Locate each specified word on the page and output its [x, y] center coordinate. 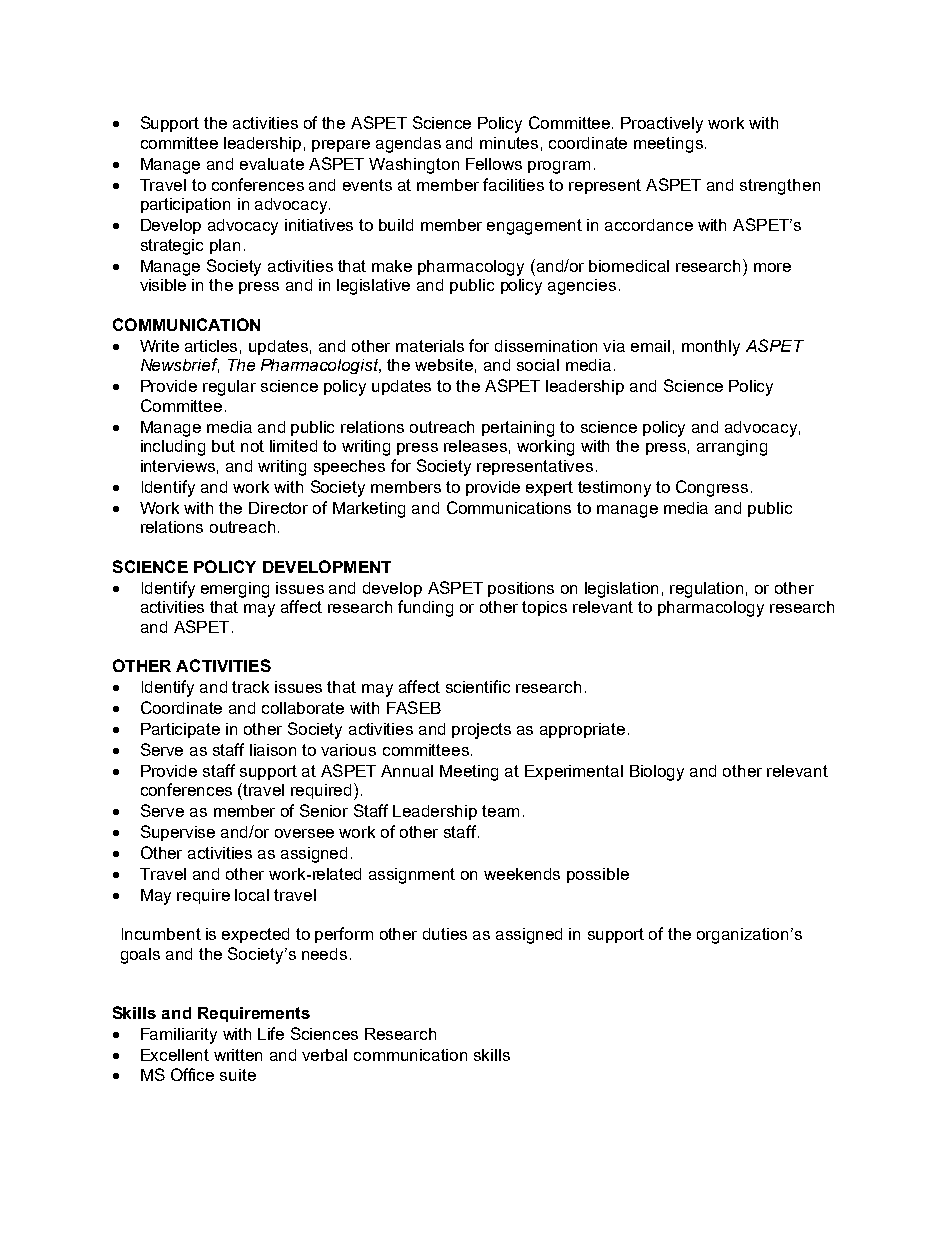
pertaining [518, 429]
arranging [732, 448]
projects [481, 731]
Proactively [662, 125]
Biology [657, 773]
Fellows [494, 164]
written [238, 1055]
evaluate [272, 164]
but [223, 446]
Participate [180, 730]
